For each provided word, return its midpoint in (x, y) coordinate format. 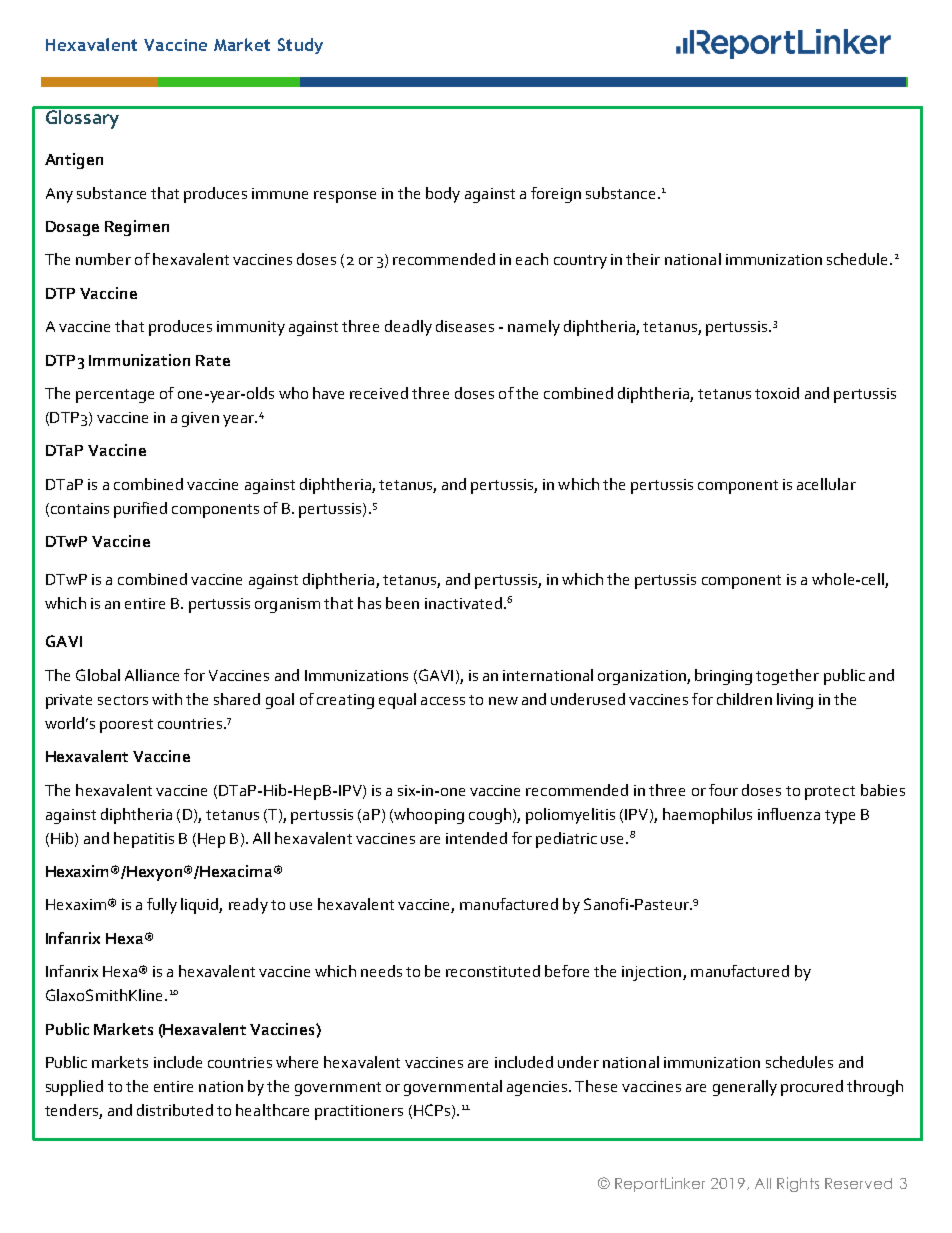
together (787, 677)
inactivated (463, 603)
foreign (556, 195)
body (443, 195)
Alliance (152, 675)
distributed (175, 1110)
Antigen (74, 161)
